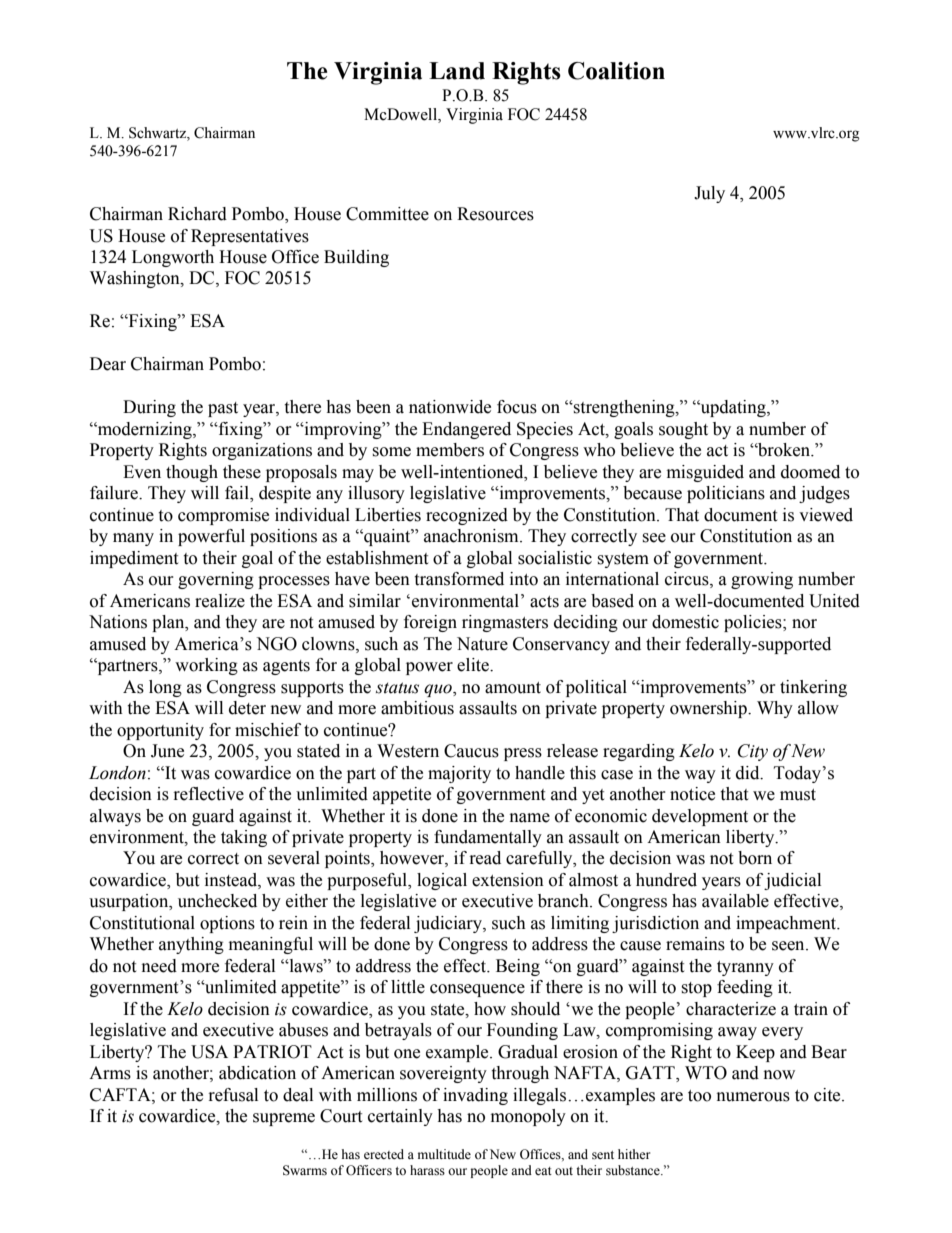 Image resolution: width=952 pixels, height=1233 pixels. I want to click on sought, so click(683, 430).
